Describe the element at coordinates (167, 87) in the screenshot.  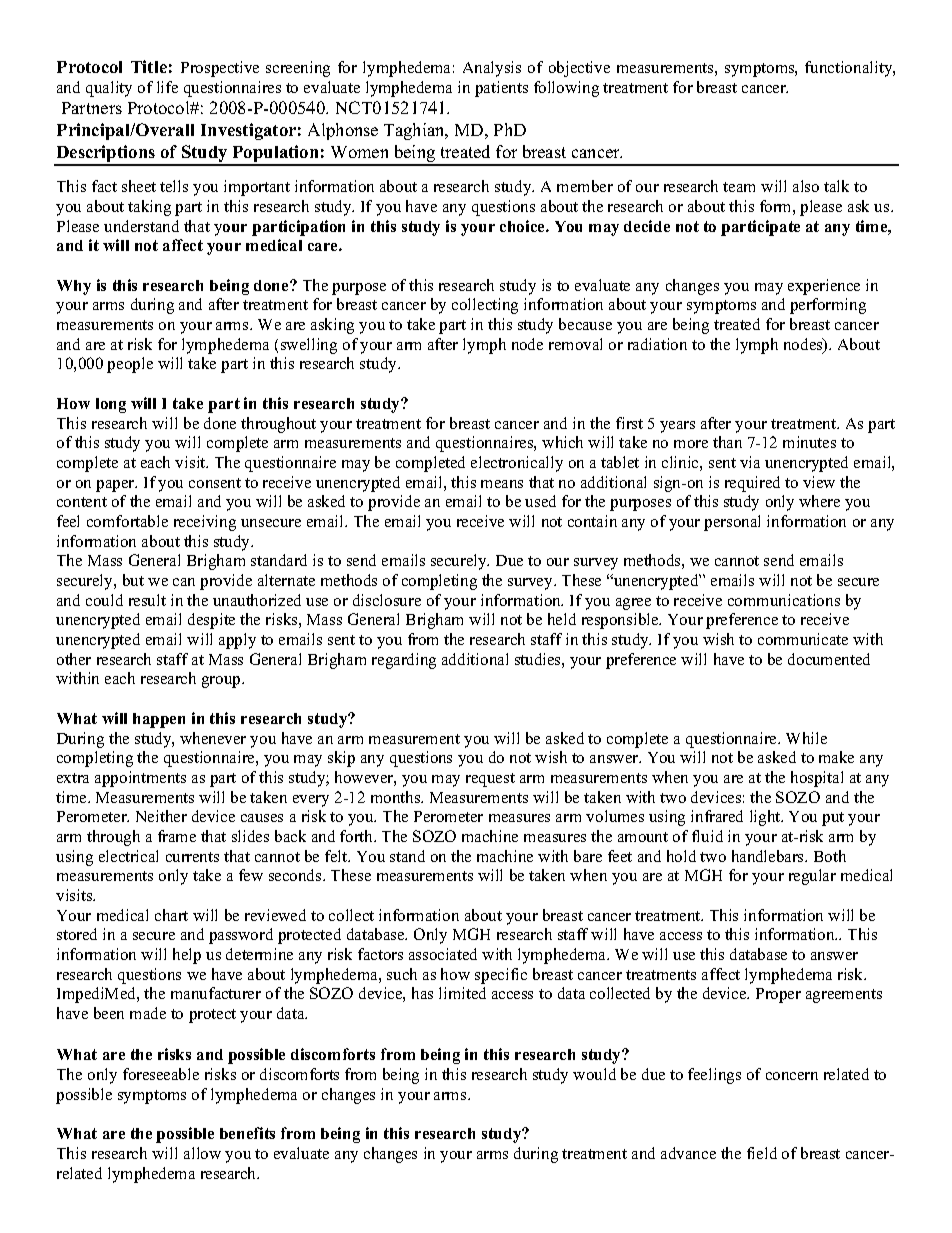
I see `life` at that location.
